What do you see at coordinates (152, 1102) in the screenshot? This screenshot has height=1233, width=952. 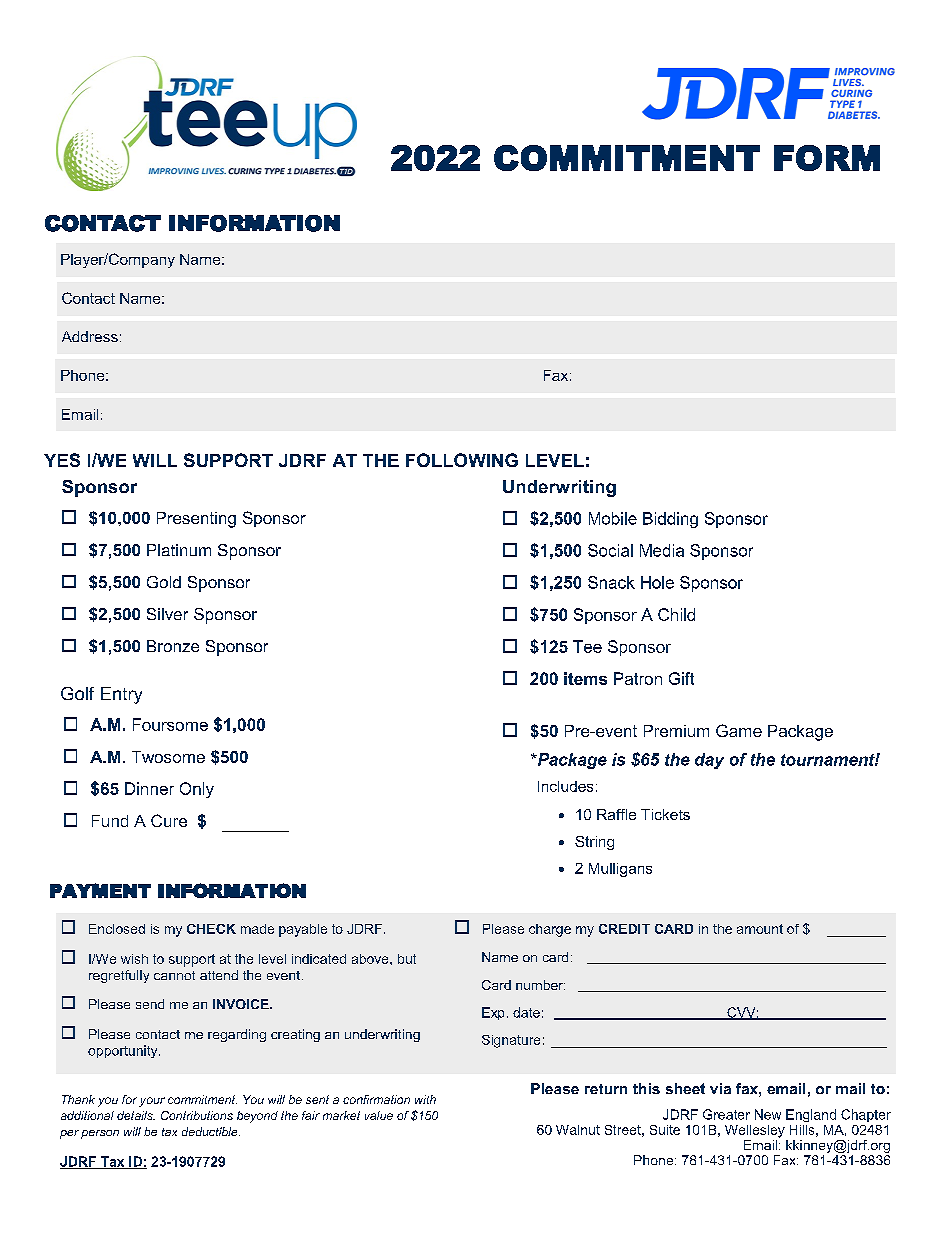 I see `your` at bounding box center [152, 1102].
